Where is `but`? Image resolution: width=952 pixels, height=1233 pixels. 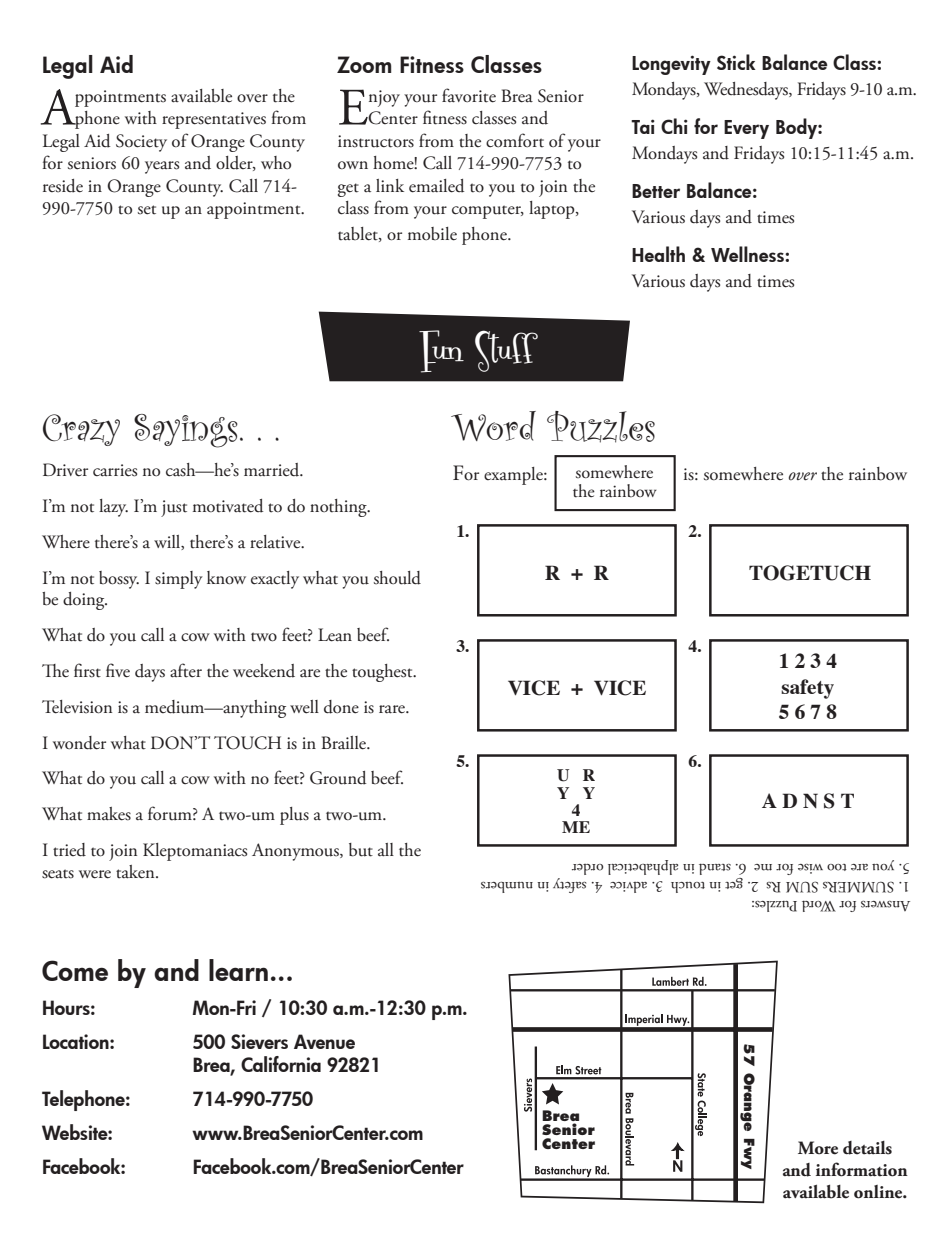 but is located at coordinates (361, 850).
